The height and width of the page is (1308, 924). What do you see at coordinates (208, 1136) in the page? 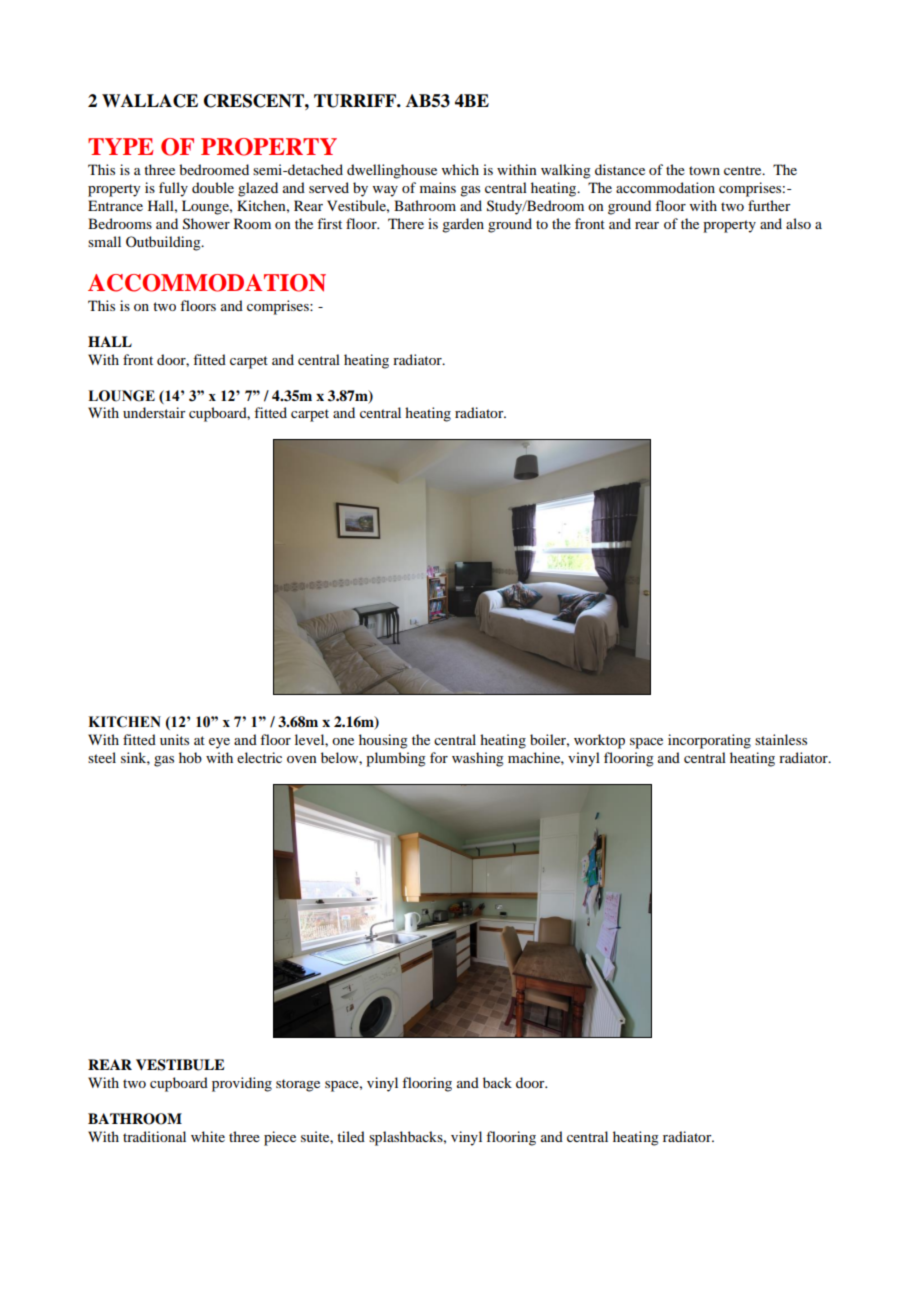
I see `white` at bounding box center [208, 1136].
